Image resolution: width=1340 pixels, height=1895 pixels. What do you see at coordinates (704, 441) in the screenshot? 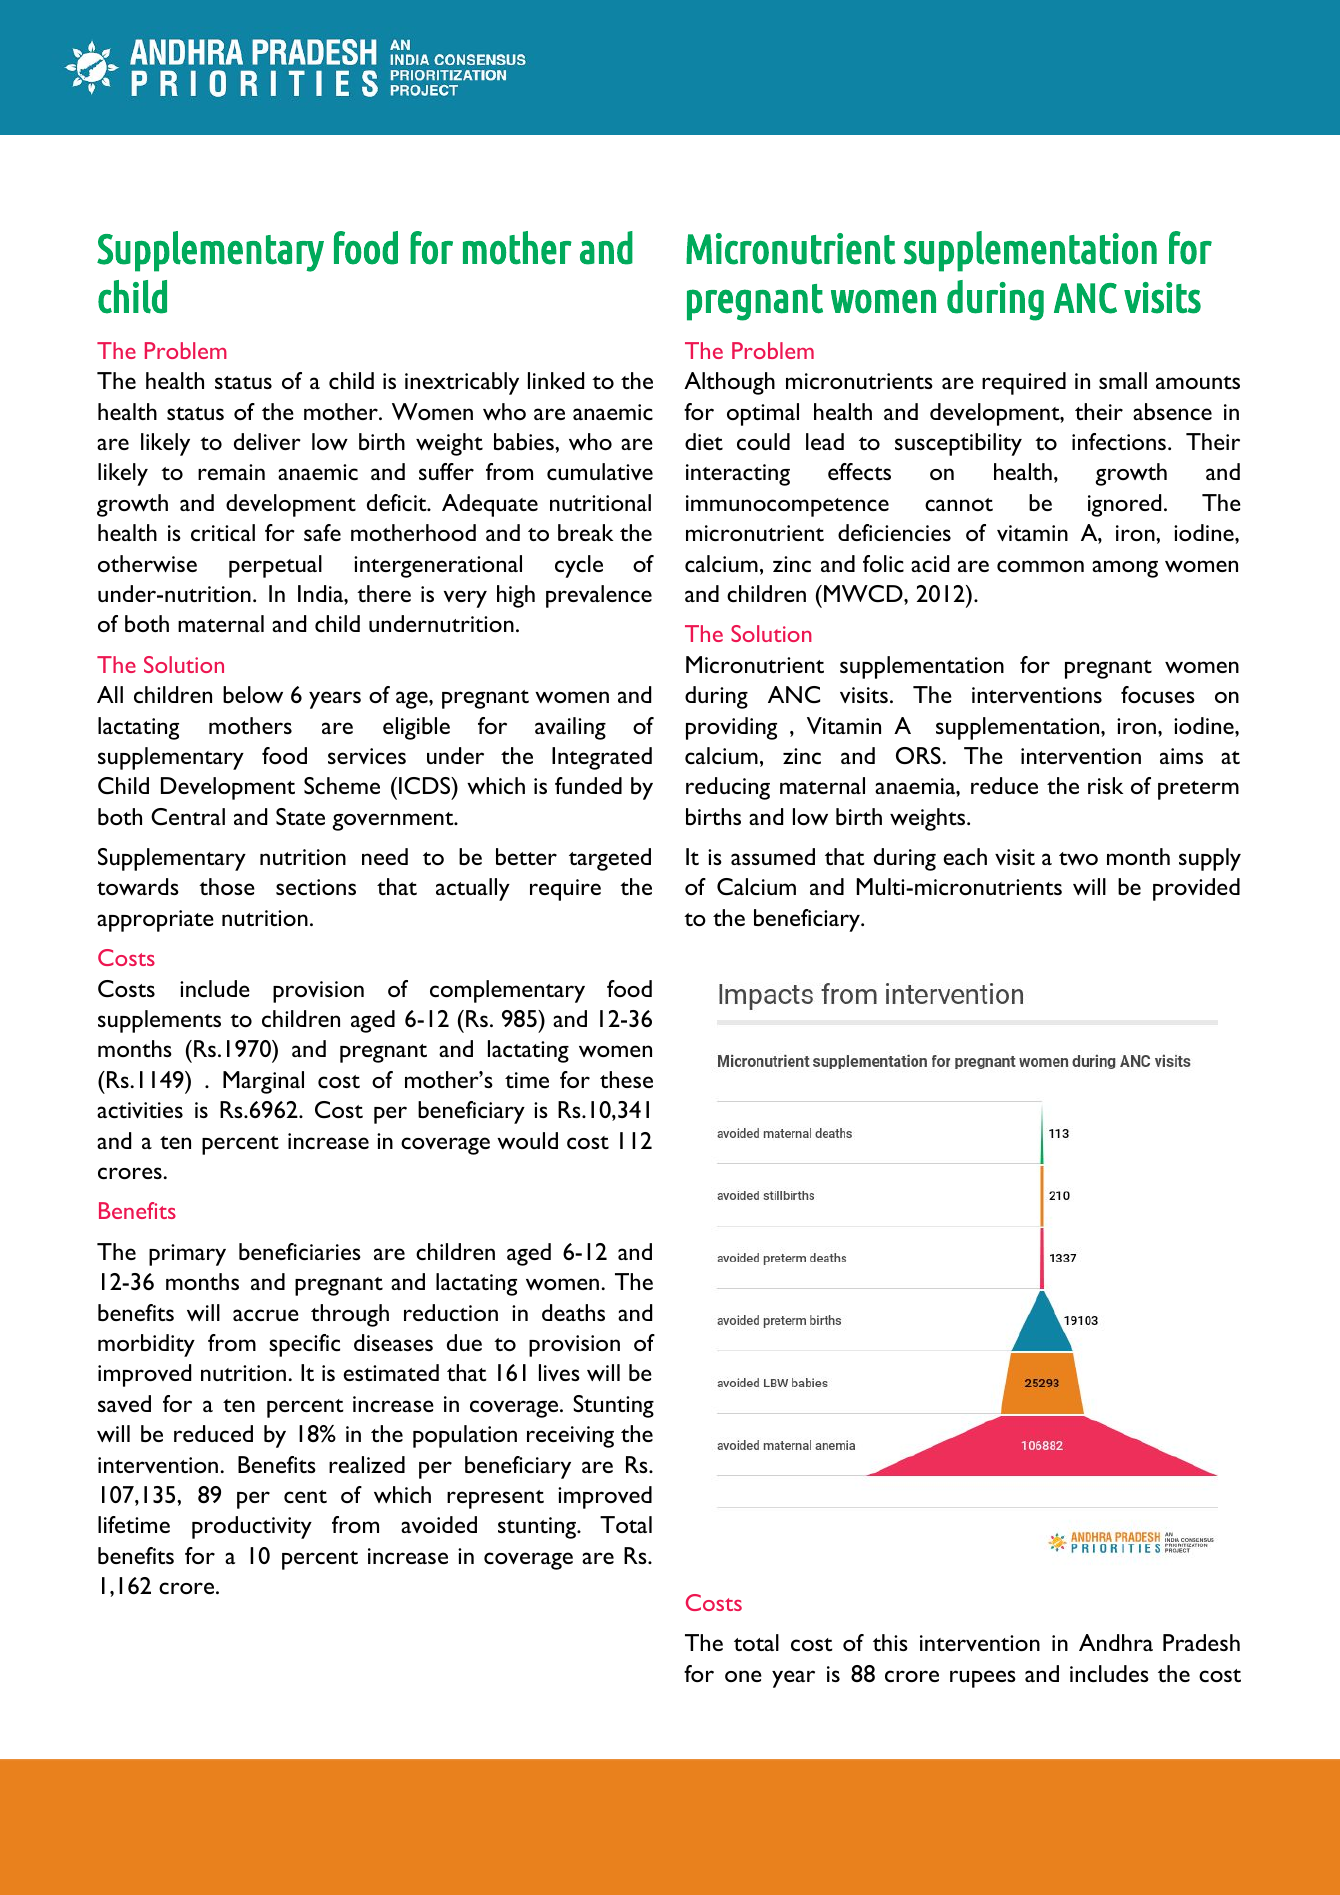
I see `diet` at bounding box center [704, 441].
